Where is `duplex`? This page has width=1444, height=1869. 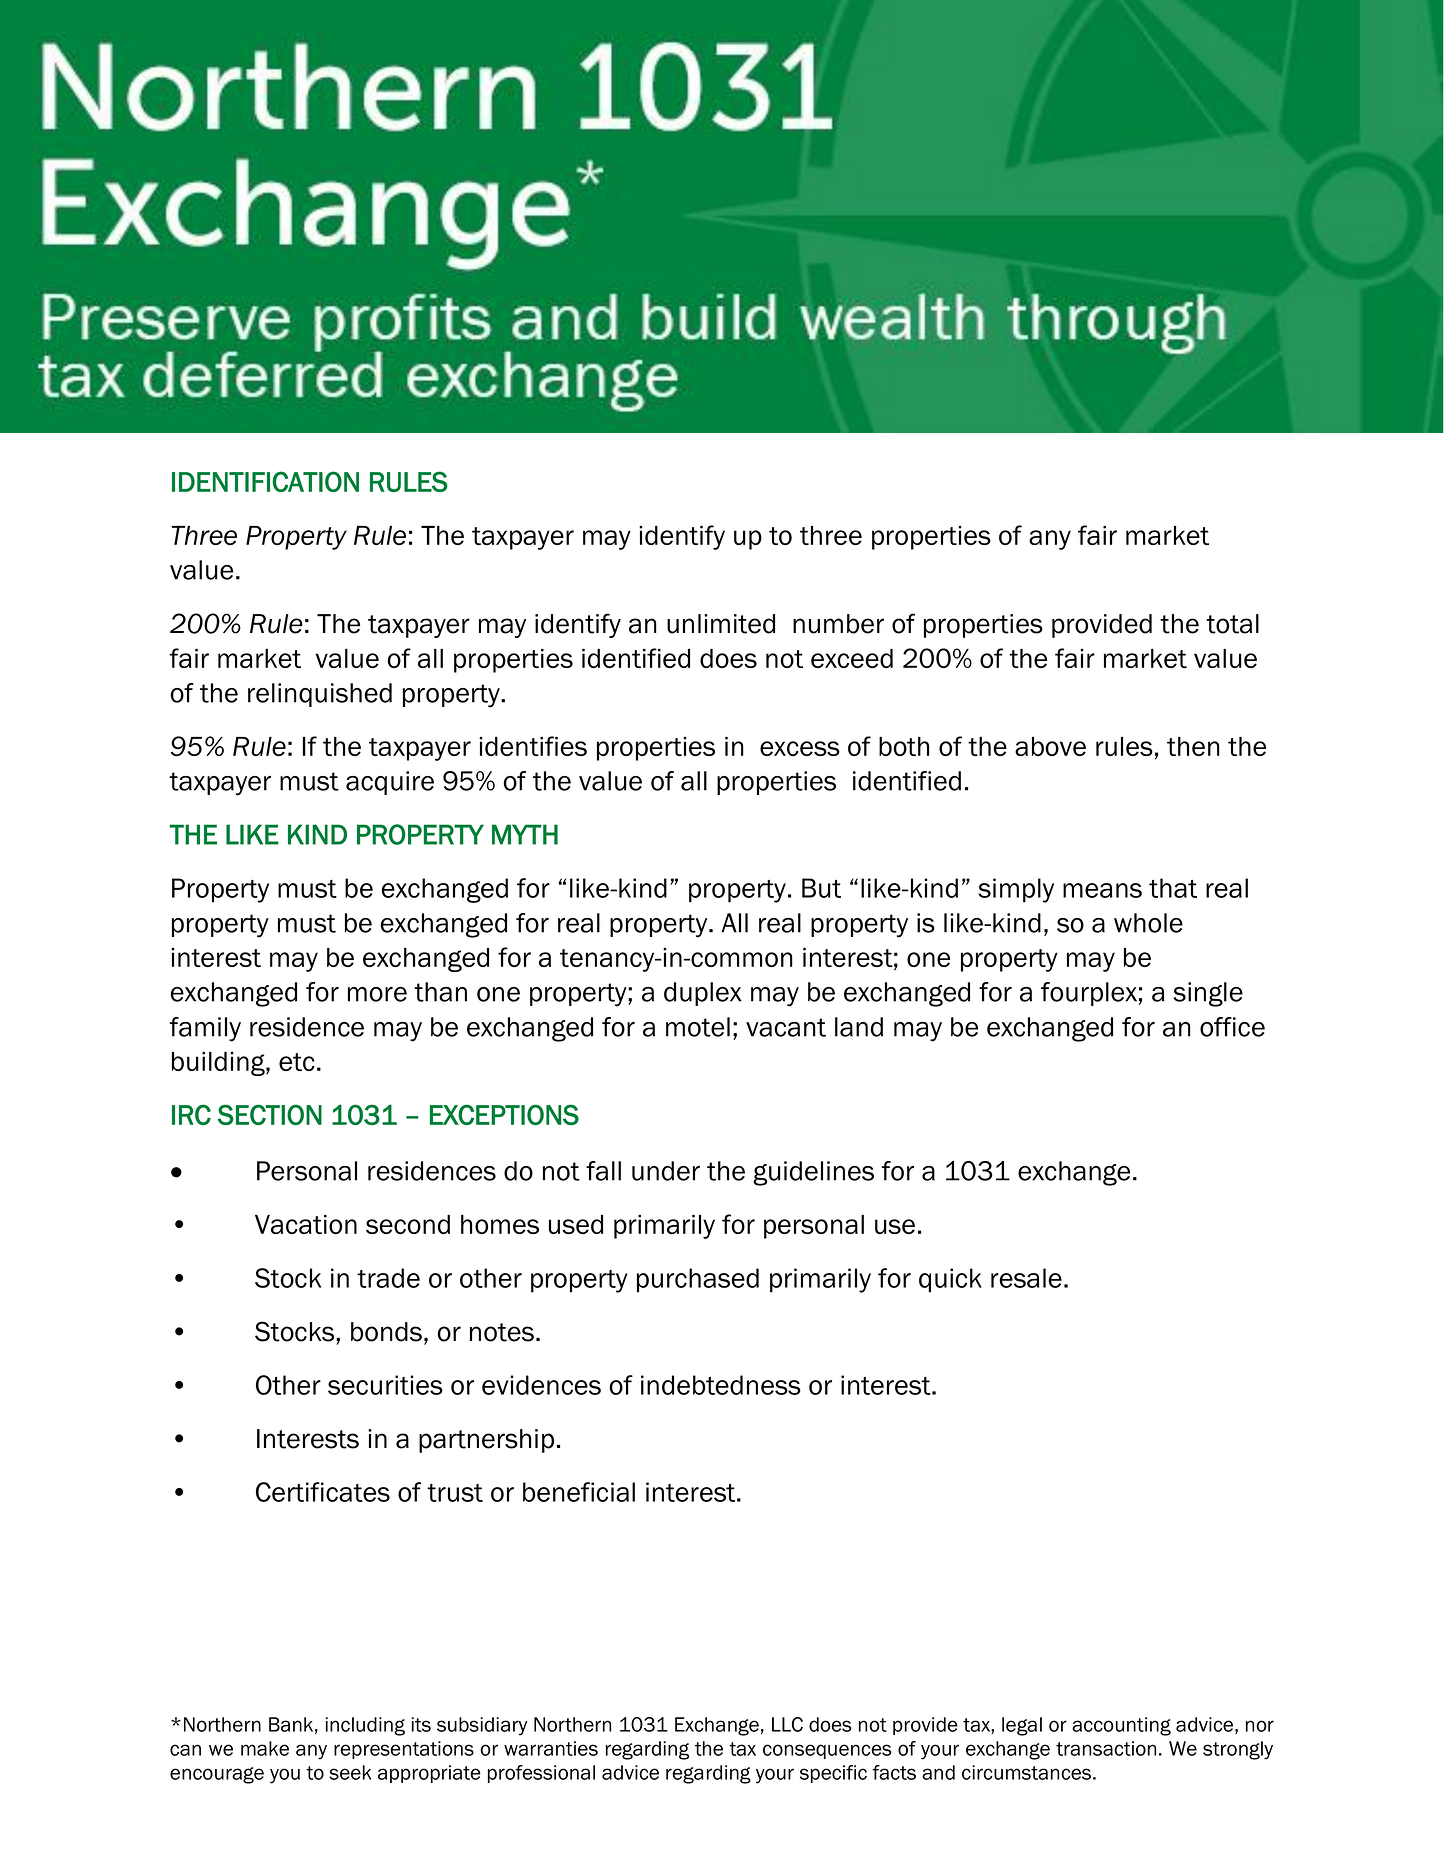 duplex is located at coordinates (703, 994).
